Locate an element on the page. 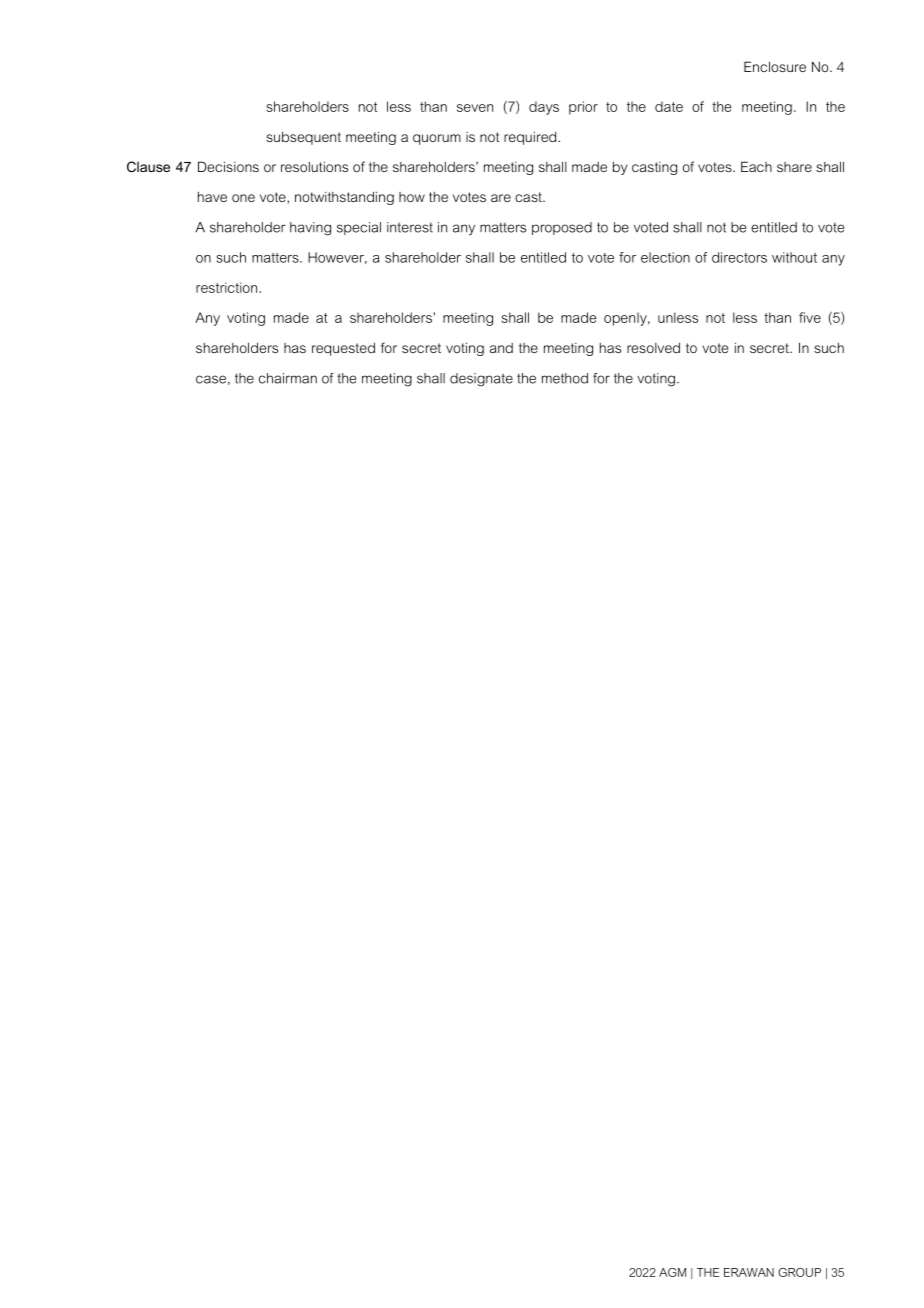  AGM is located at coordinates (672, 1272).
